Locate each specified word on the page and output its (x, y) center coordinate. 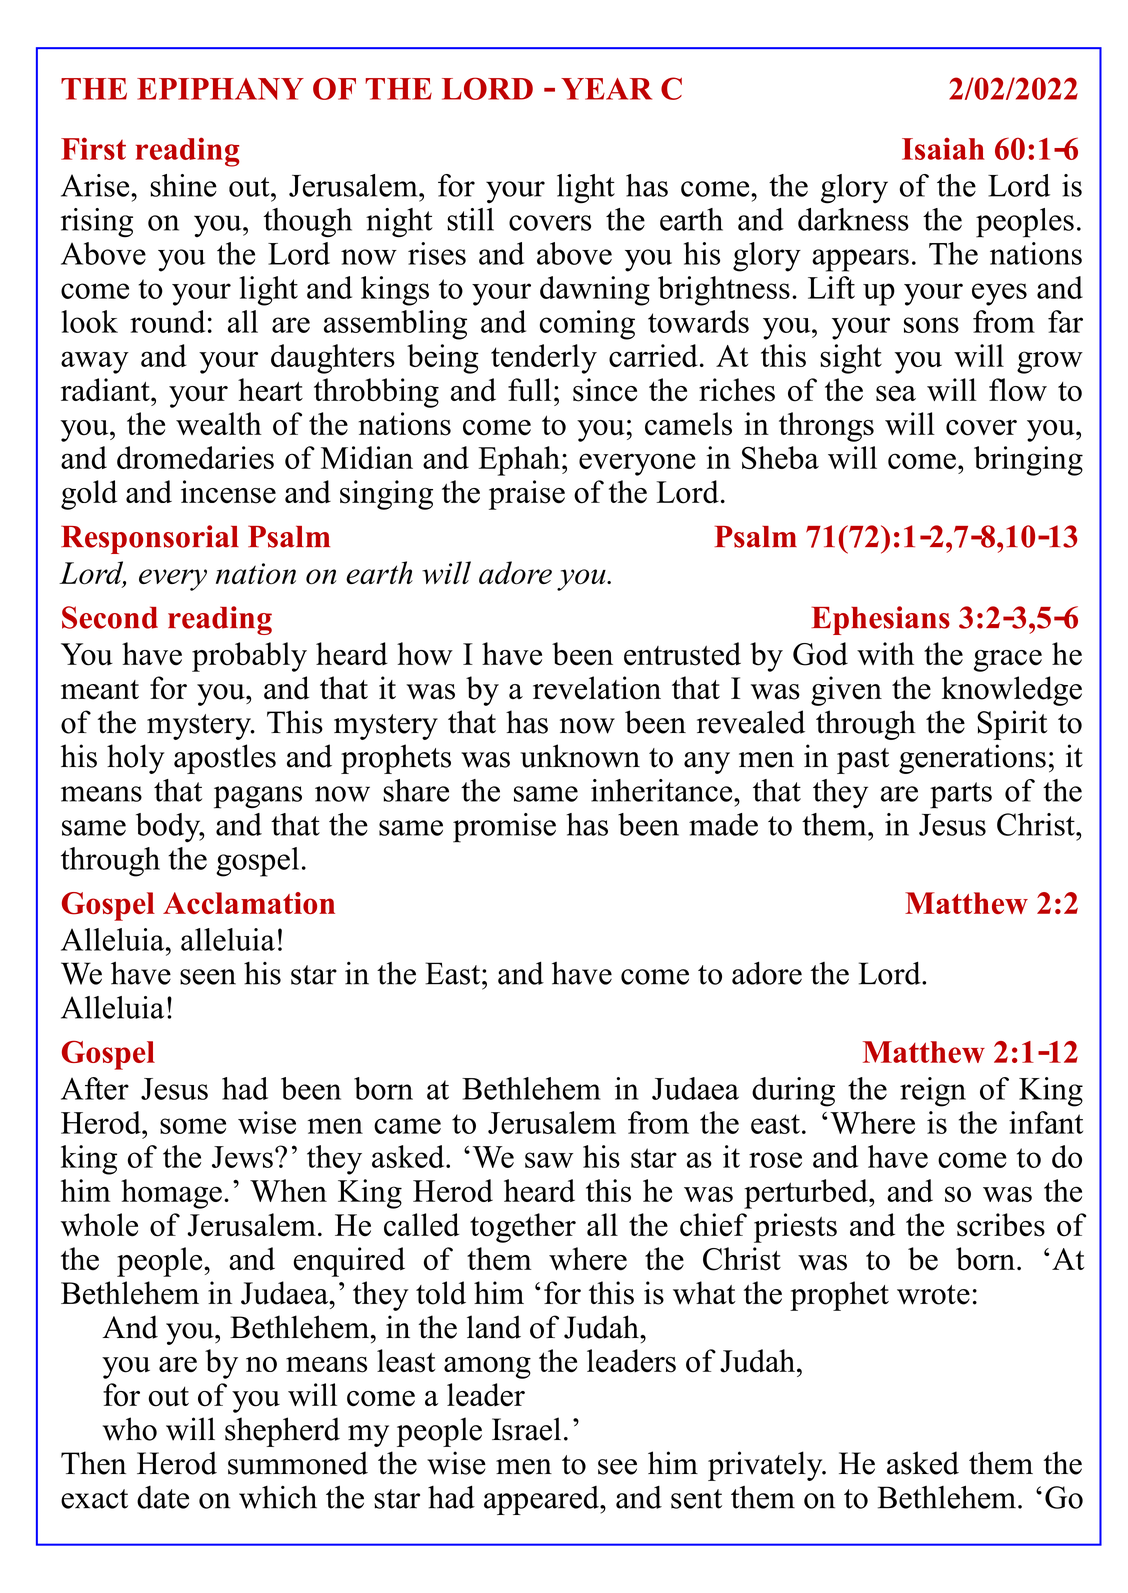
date (163, 1497)
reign (933, 1092)
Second (110, 617)
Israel (526, 1429)
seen (208, 977)
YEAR (606, 89)
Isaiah (943, 148)
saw (549, 1160)
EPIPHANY (220, 89)
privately (766, 1466)
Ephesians (880, 620)
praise (527, 495)
